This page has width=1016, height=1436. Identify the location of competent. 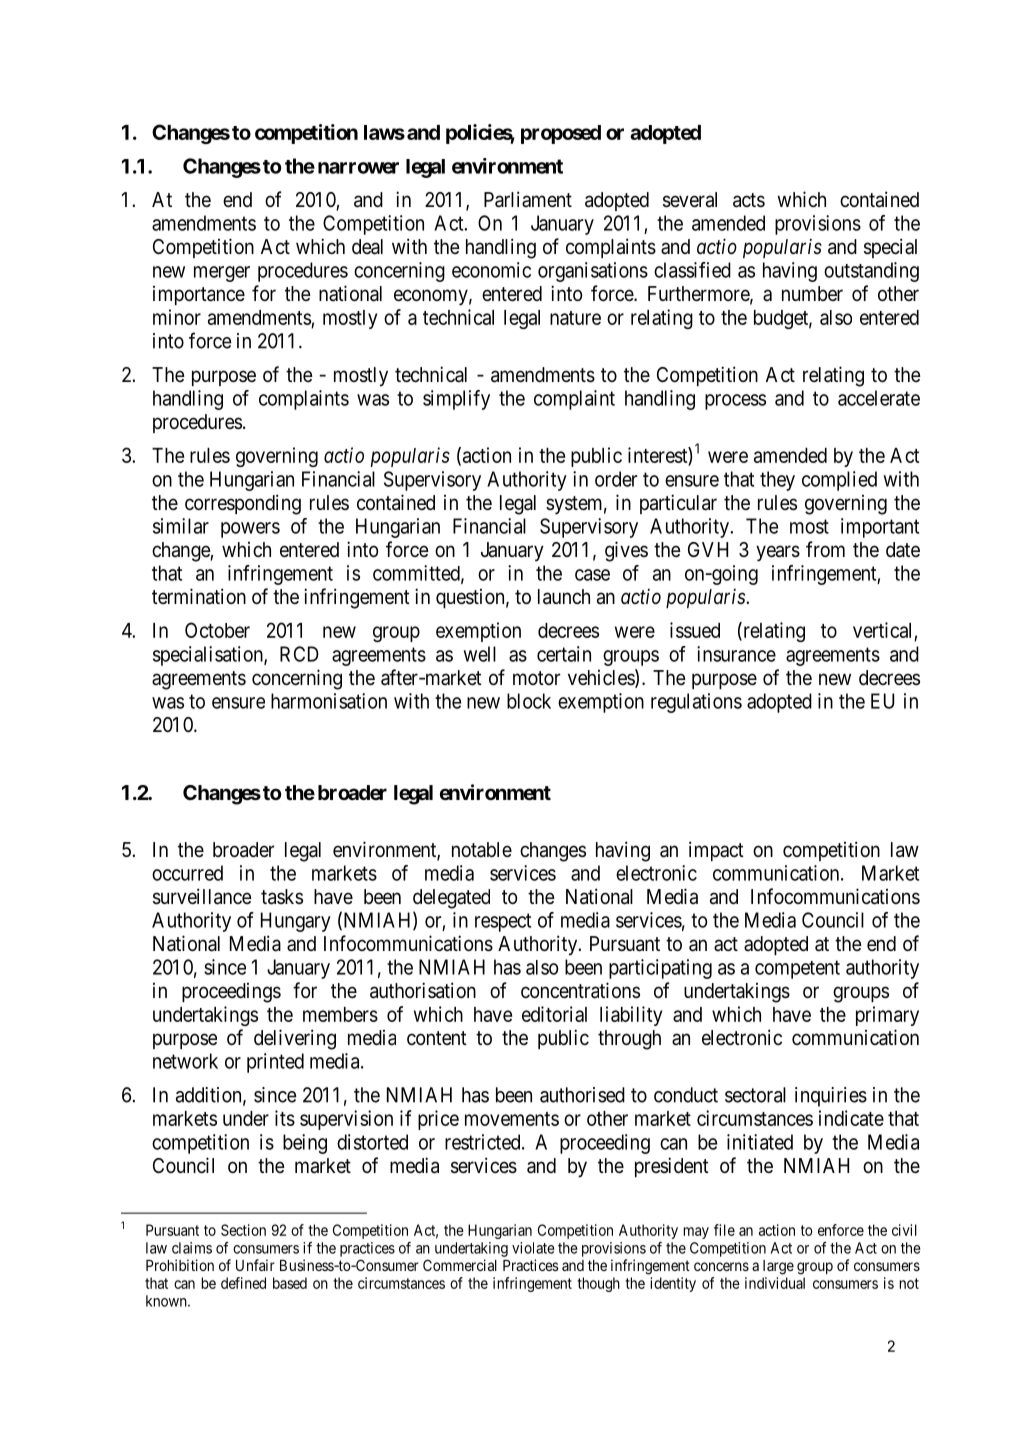
(797, 969).
